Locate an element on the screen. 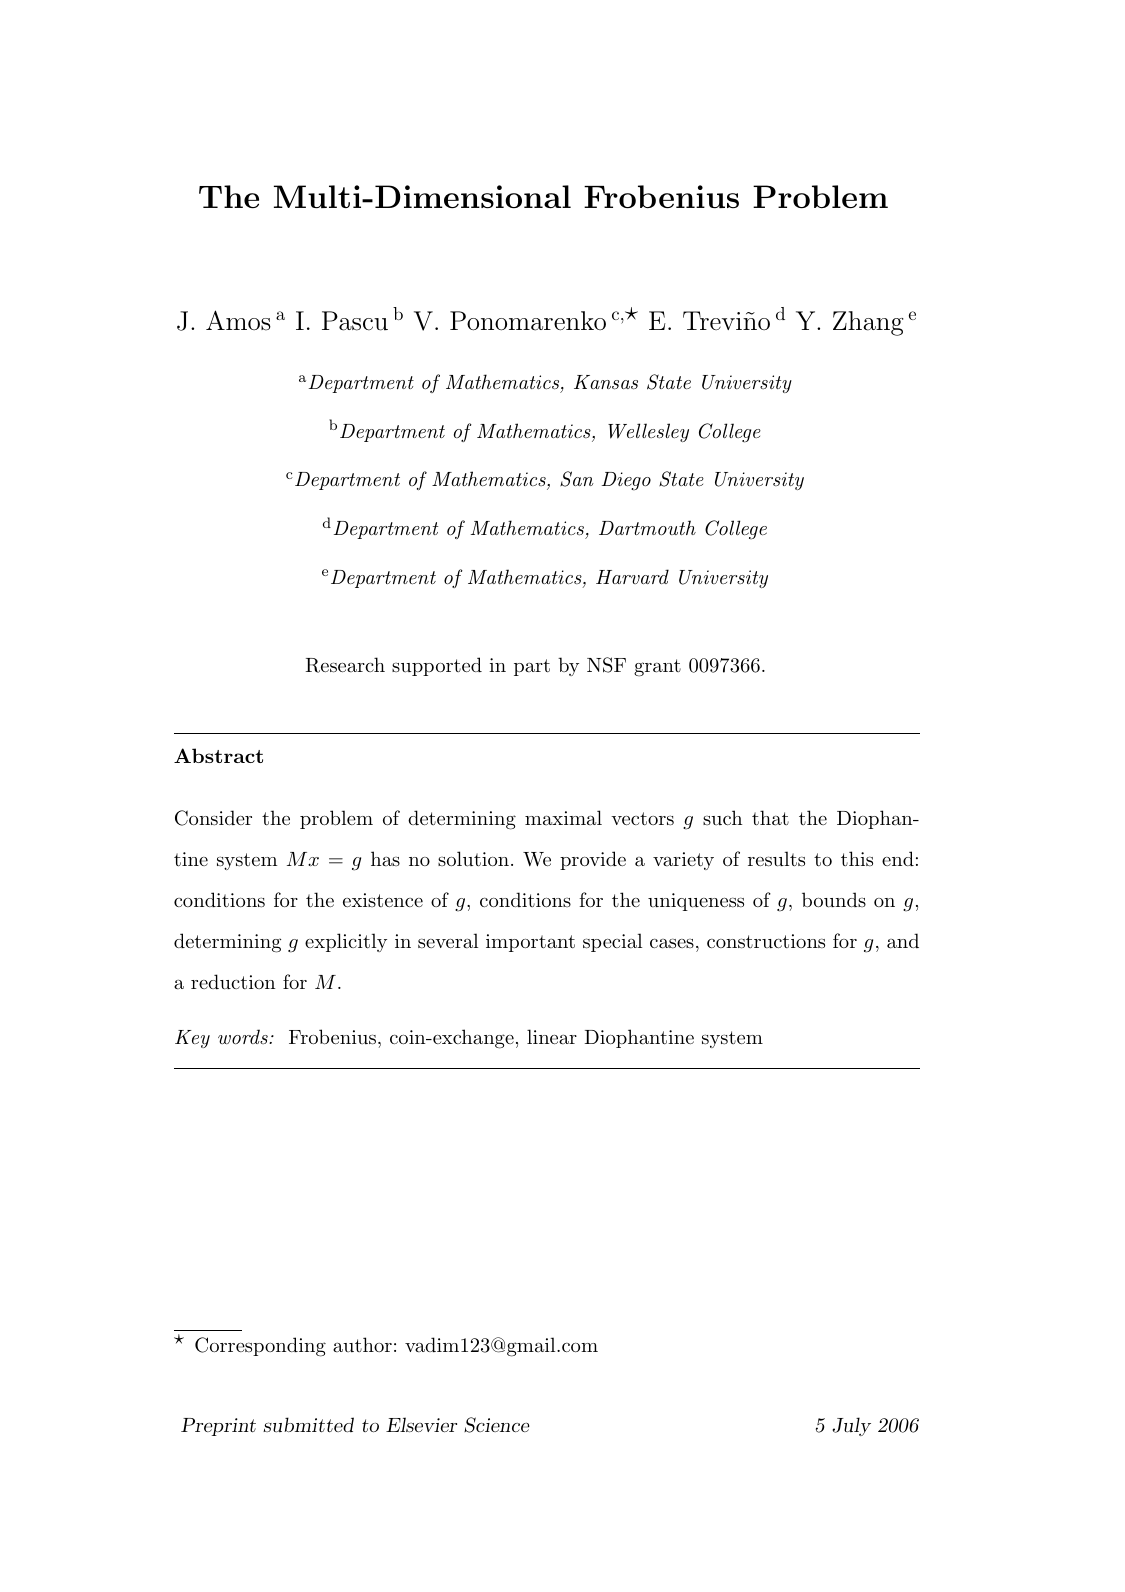  grant is located at coordinates (657, 668).
